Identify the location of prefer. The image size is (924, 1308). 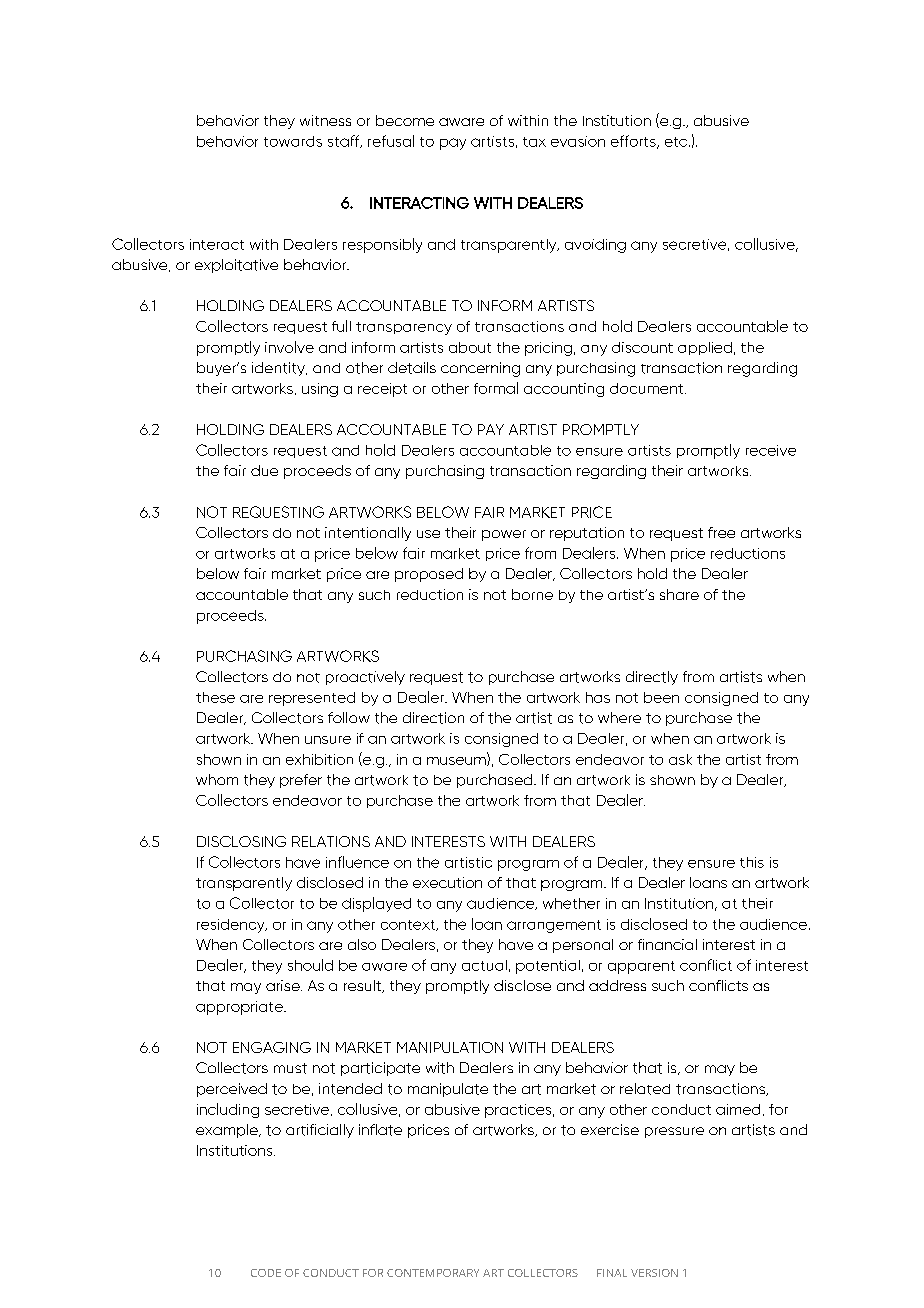
(301, 781).
